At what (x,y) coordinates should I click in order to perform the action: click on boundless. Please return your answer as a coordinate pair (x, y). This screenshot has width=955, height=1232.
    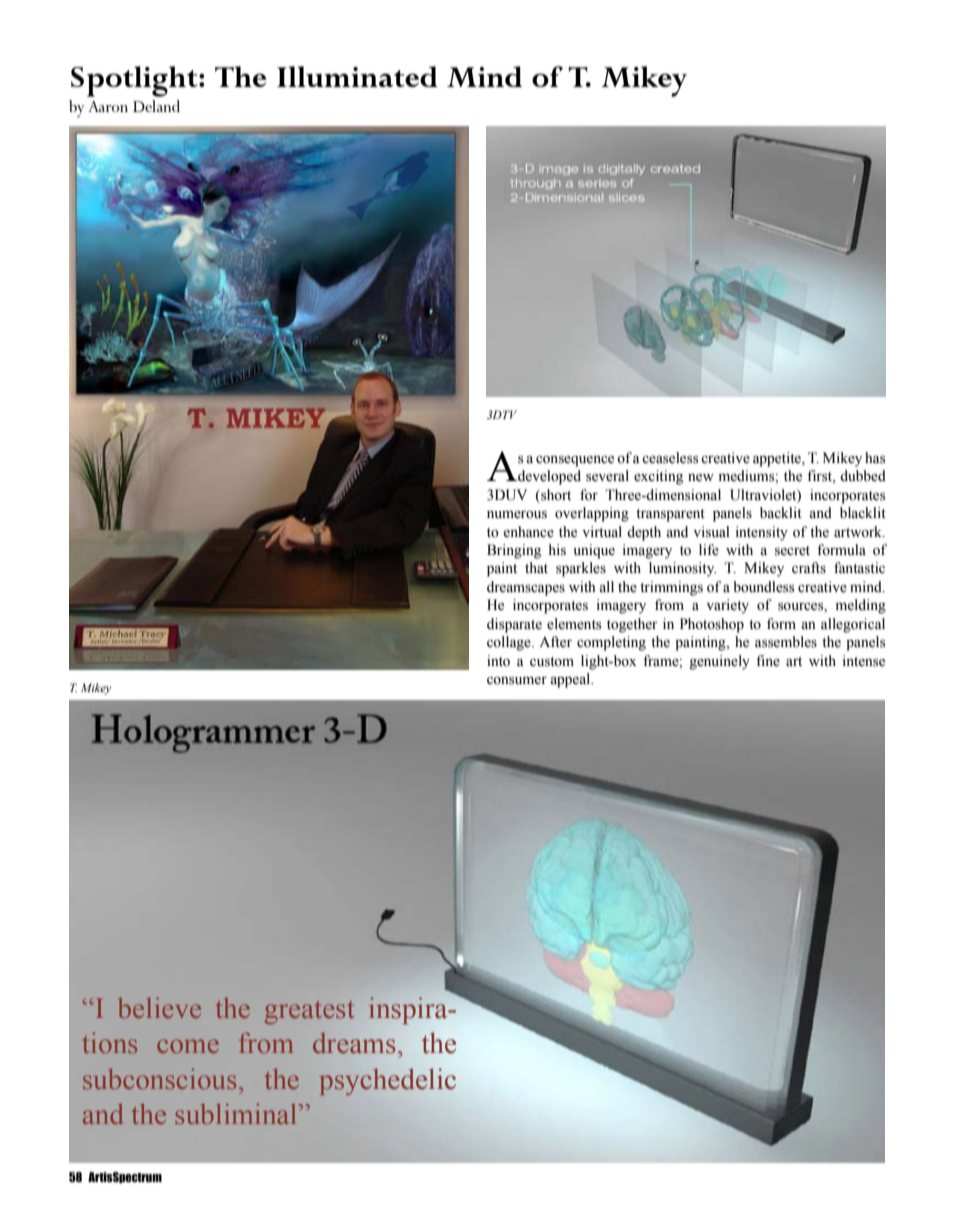
    Looking at the image, I should click on (764, 587).
